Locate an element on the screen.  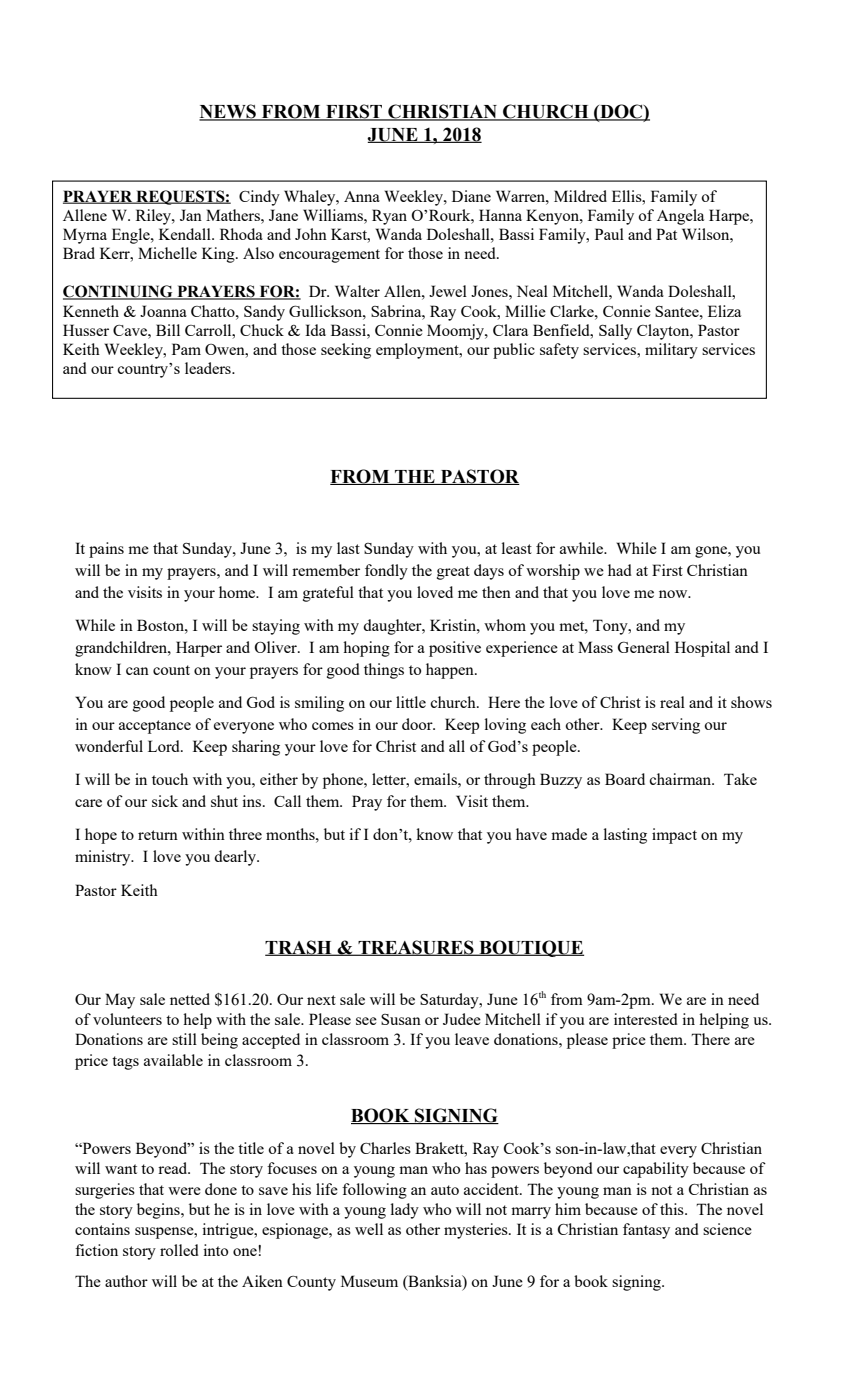
Diane is located at coordinates (471, 196).
